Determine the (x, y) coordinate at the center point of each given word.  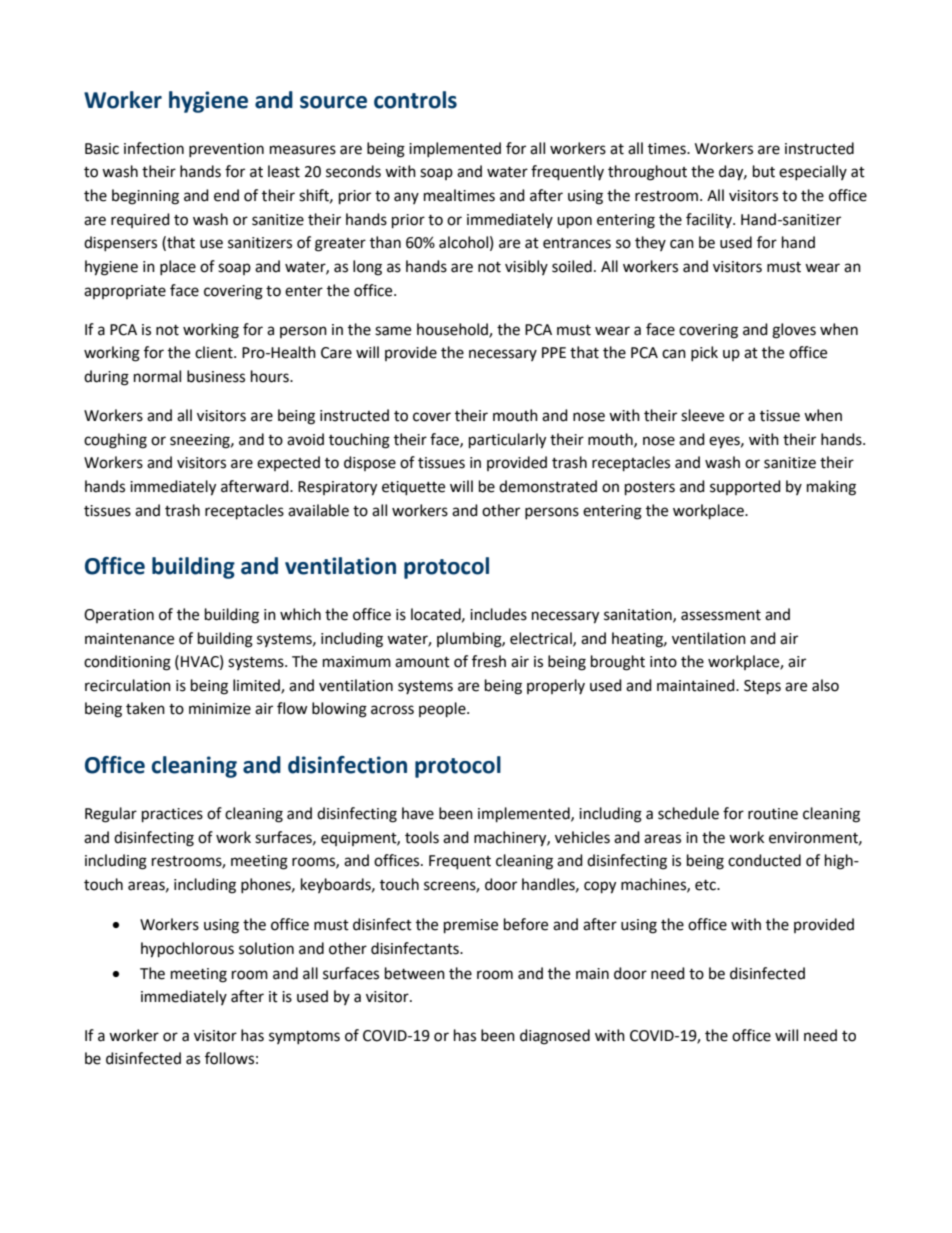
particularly (507, 441)
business (216, 376)
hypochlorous (187, 950)
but (764, 171)
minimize (220, 709)
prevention (226, 150)
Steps (762, 687)
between (415, 973)
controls (415, 100)
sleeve (702, 415)
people (443, 710)
